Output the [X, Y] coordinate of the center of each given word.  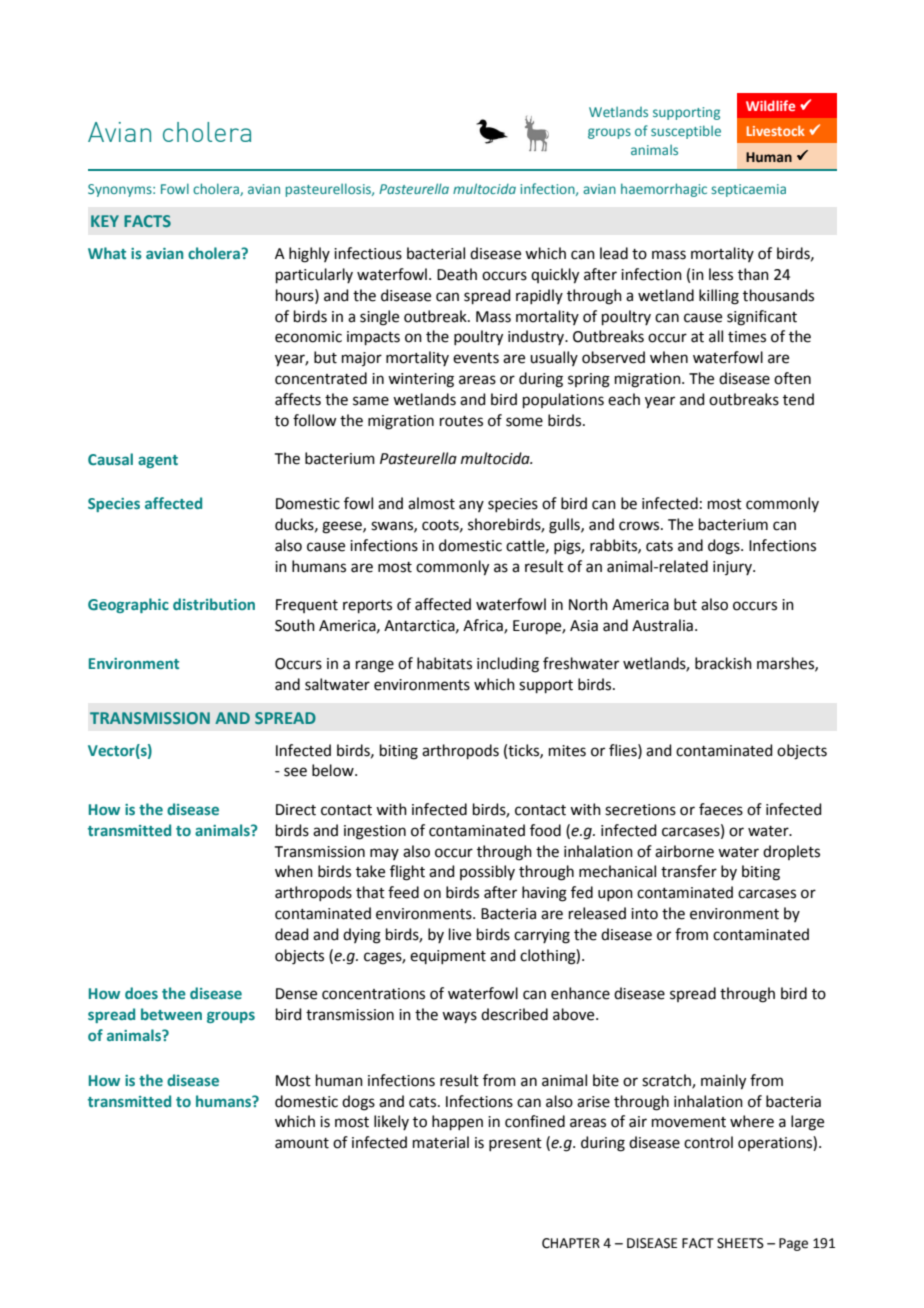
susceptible [686, 132]
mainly [723, 1082]
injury [733, 568]
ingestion [375, 832]
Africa [484, 626]
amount [302, 1143]
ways [459, 1017]
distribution [214, 604]
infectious [368, 253]
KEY [105, 221]
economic [308, 337]
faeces [721, 809]
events [476, 358]
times [747, 337]
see [295, 772]
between [171, 1014]
